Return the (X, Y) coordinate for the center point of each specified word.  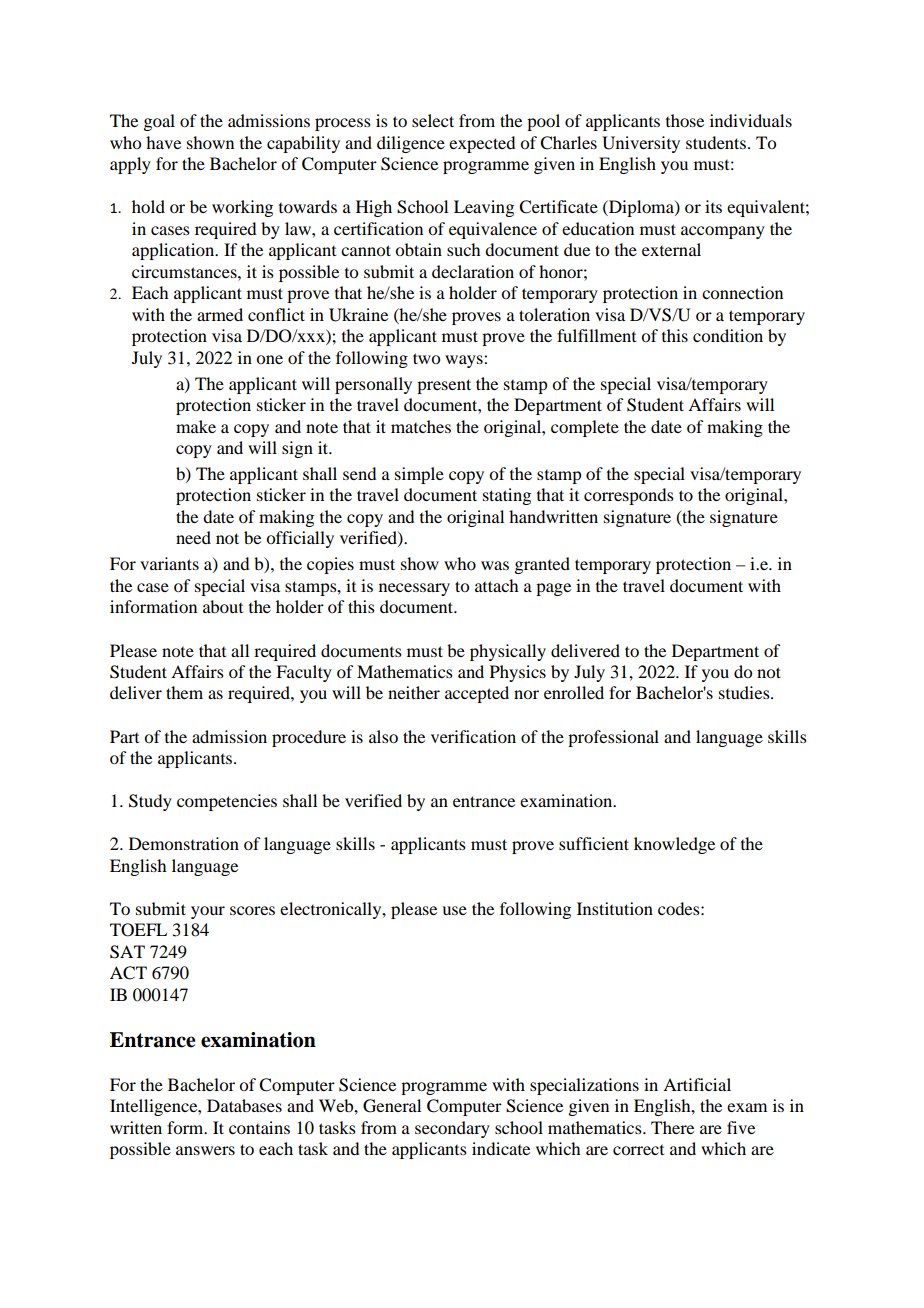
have (163, 142)
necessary (414, 589)
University (641, 144)
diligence (411, 144)
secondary (452, 1129)
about (223, 606)
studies (745, 692)
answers (205, 1150)
